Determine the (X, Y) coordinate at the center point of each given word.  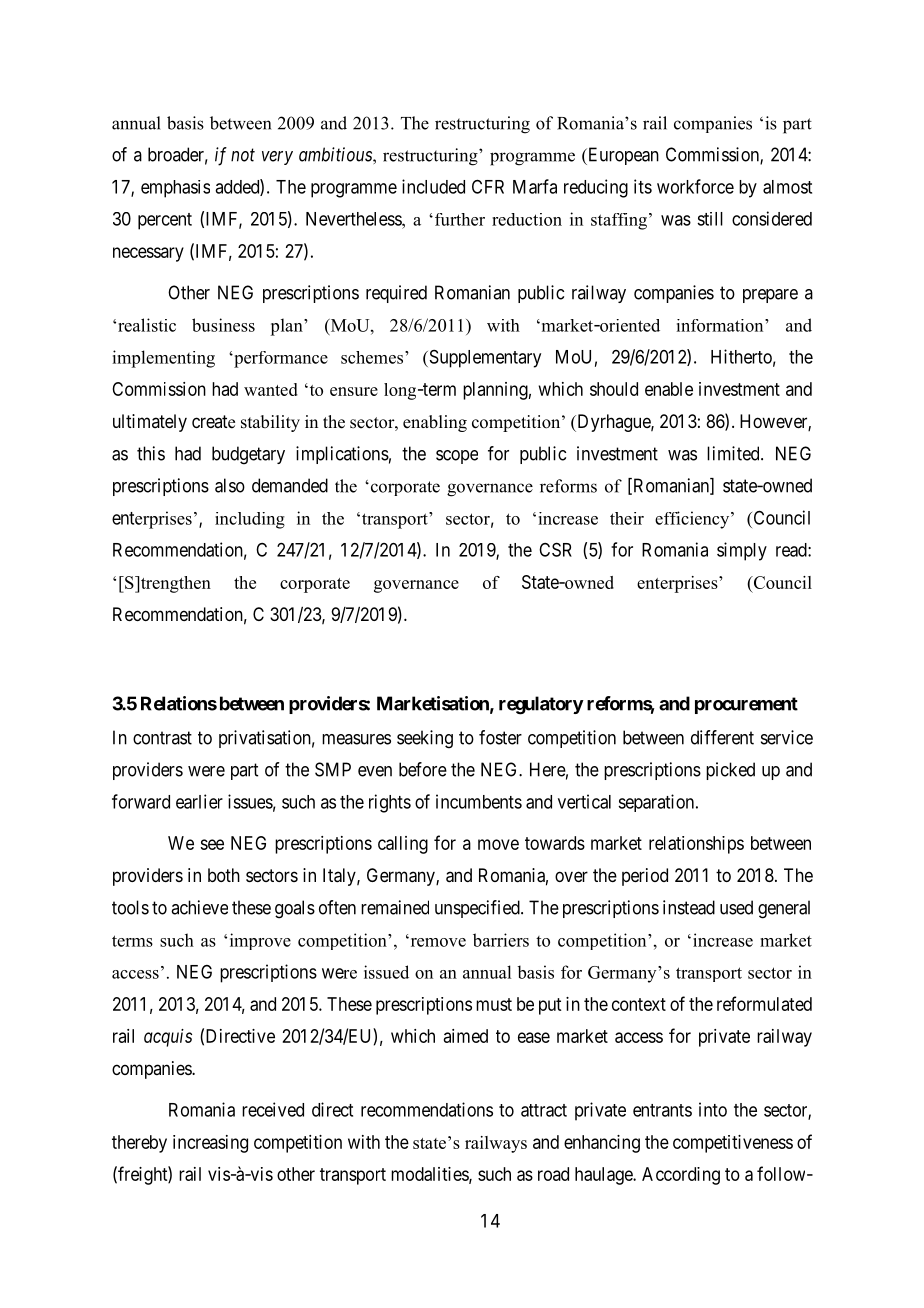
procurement (746, 705)
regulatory (541, 705)
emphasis (175, 189)
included (433, 186)
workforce (695, 186)
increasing (210, 1144)
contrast (162, 738)
